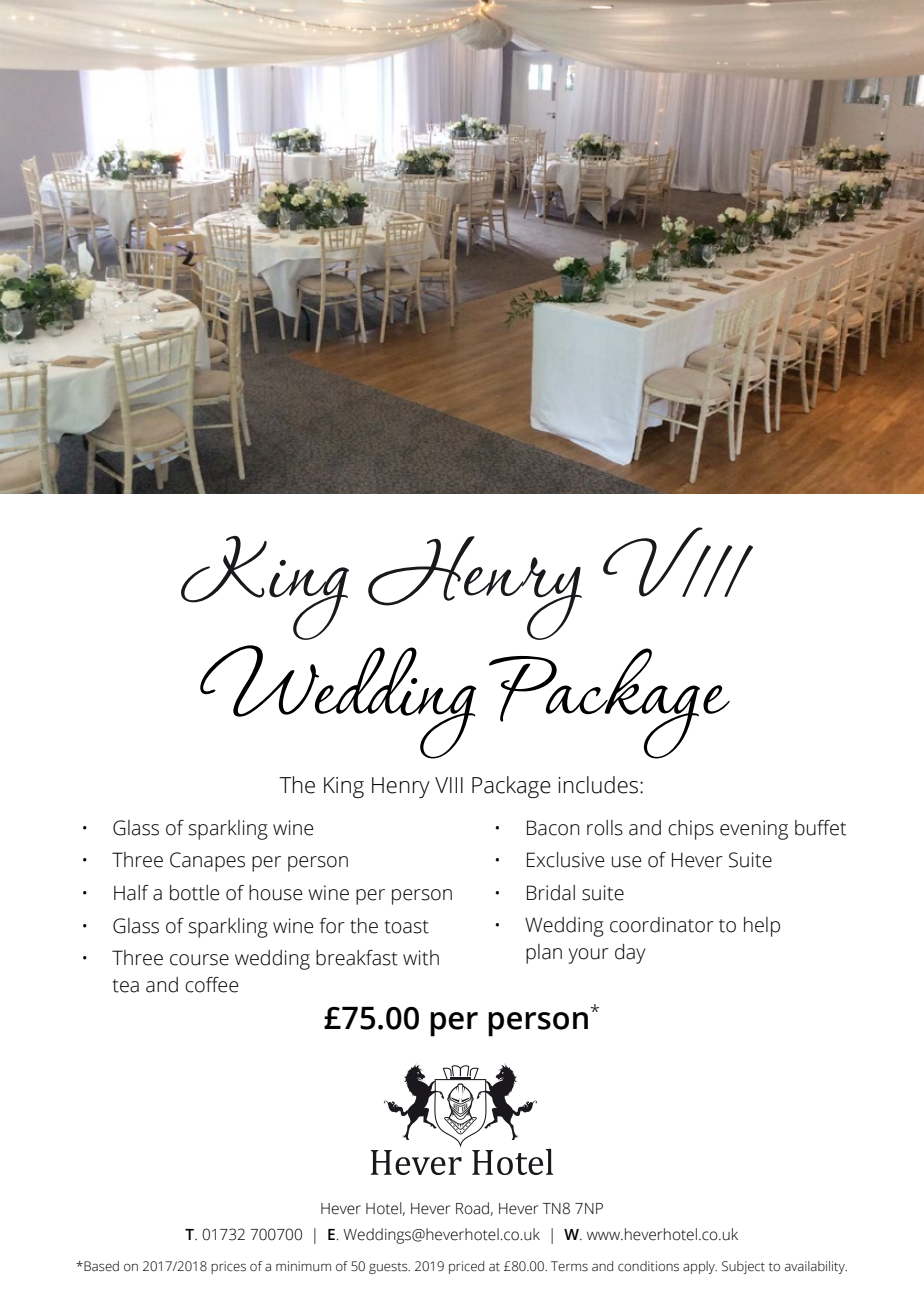  I want to click on King, so click(344, 787).
